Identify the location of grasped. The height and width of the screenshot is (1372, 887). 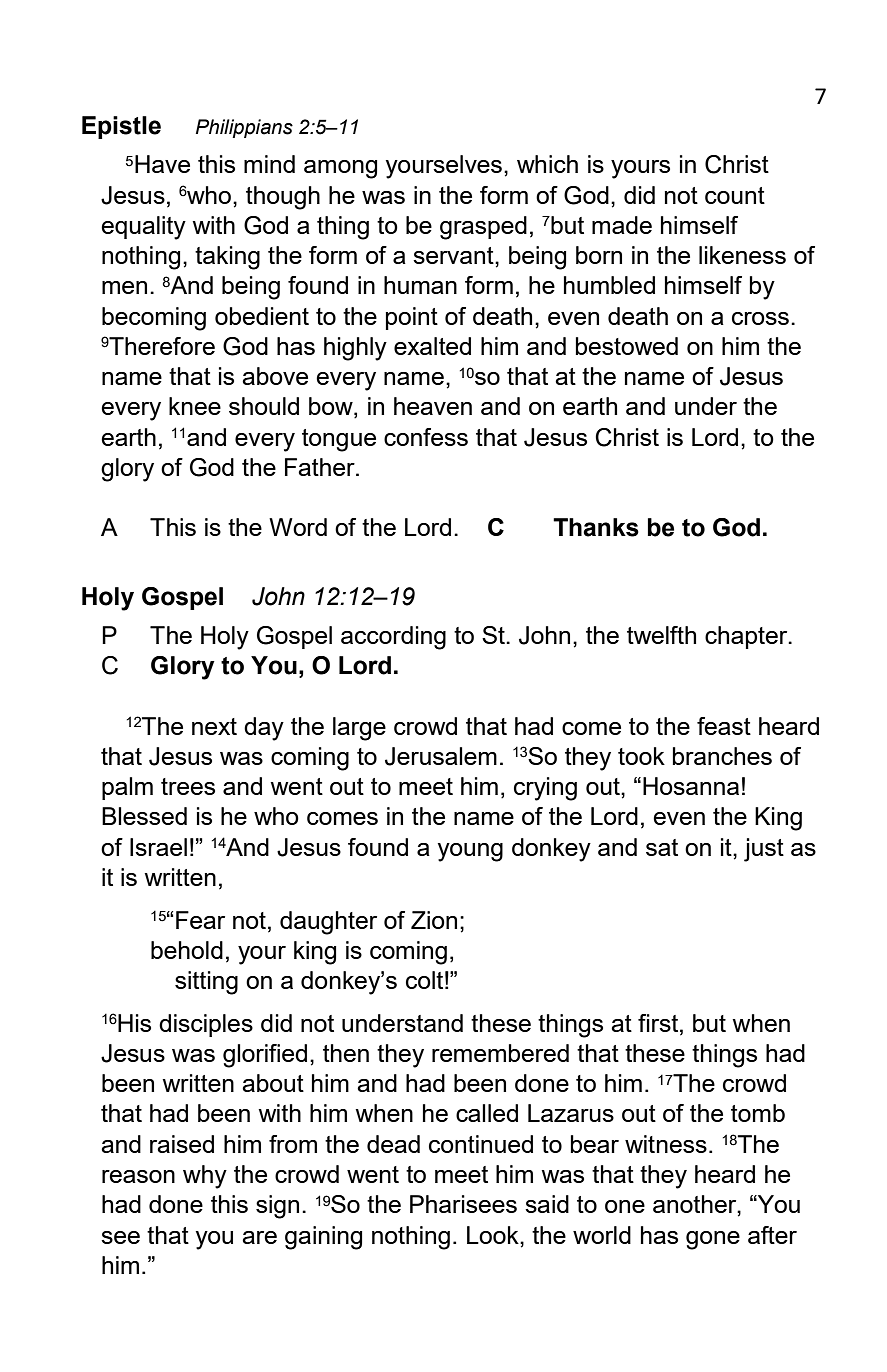
(483, 228).
